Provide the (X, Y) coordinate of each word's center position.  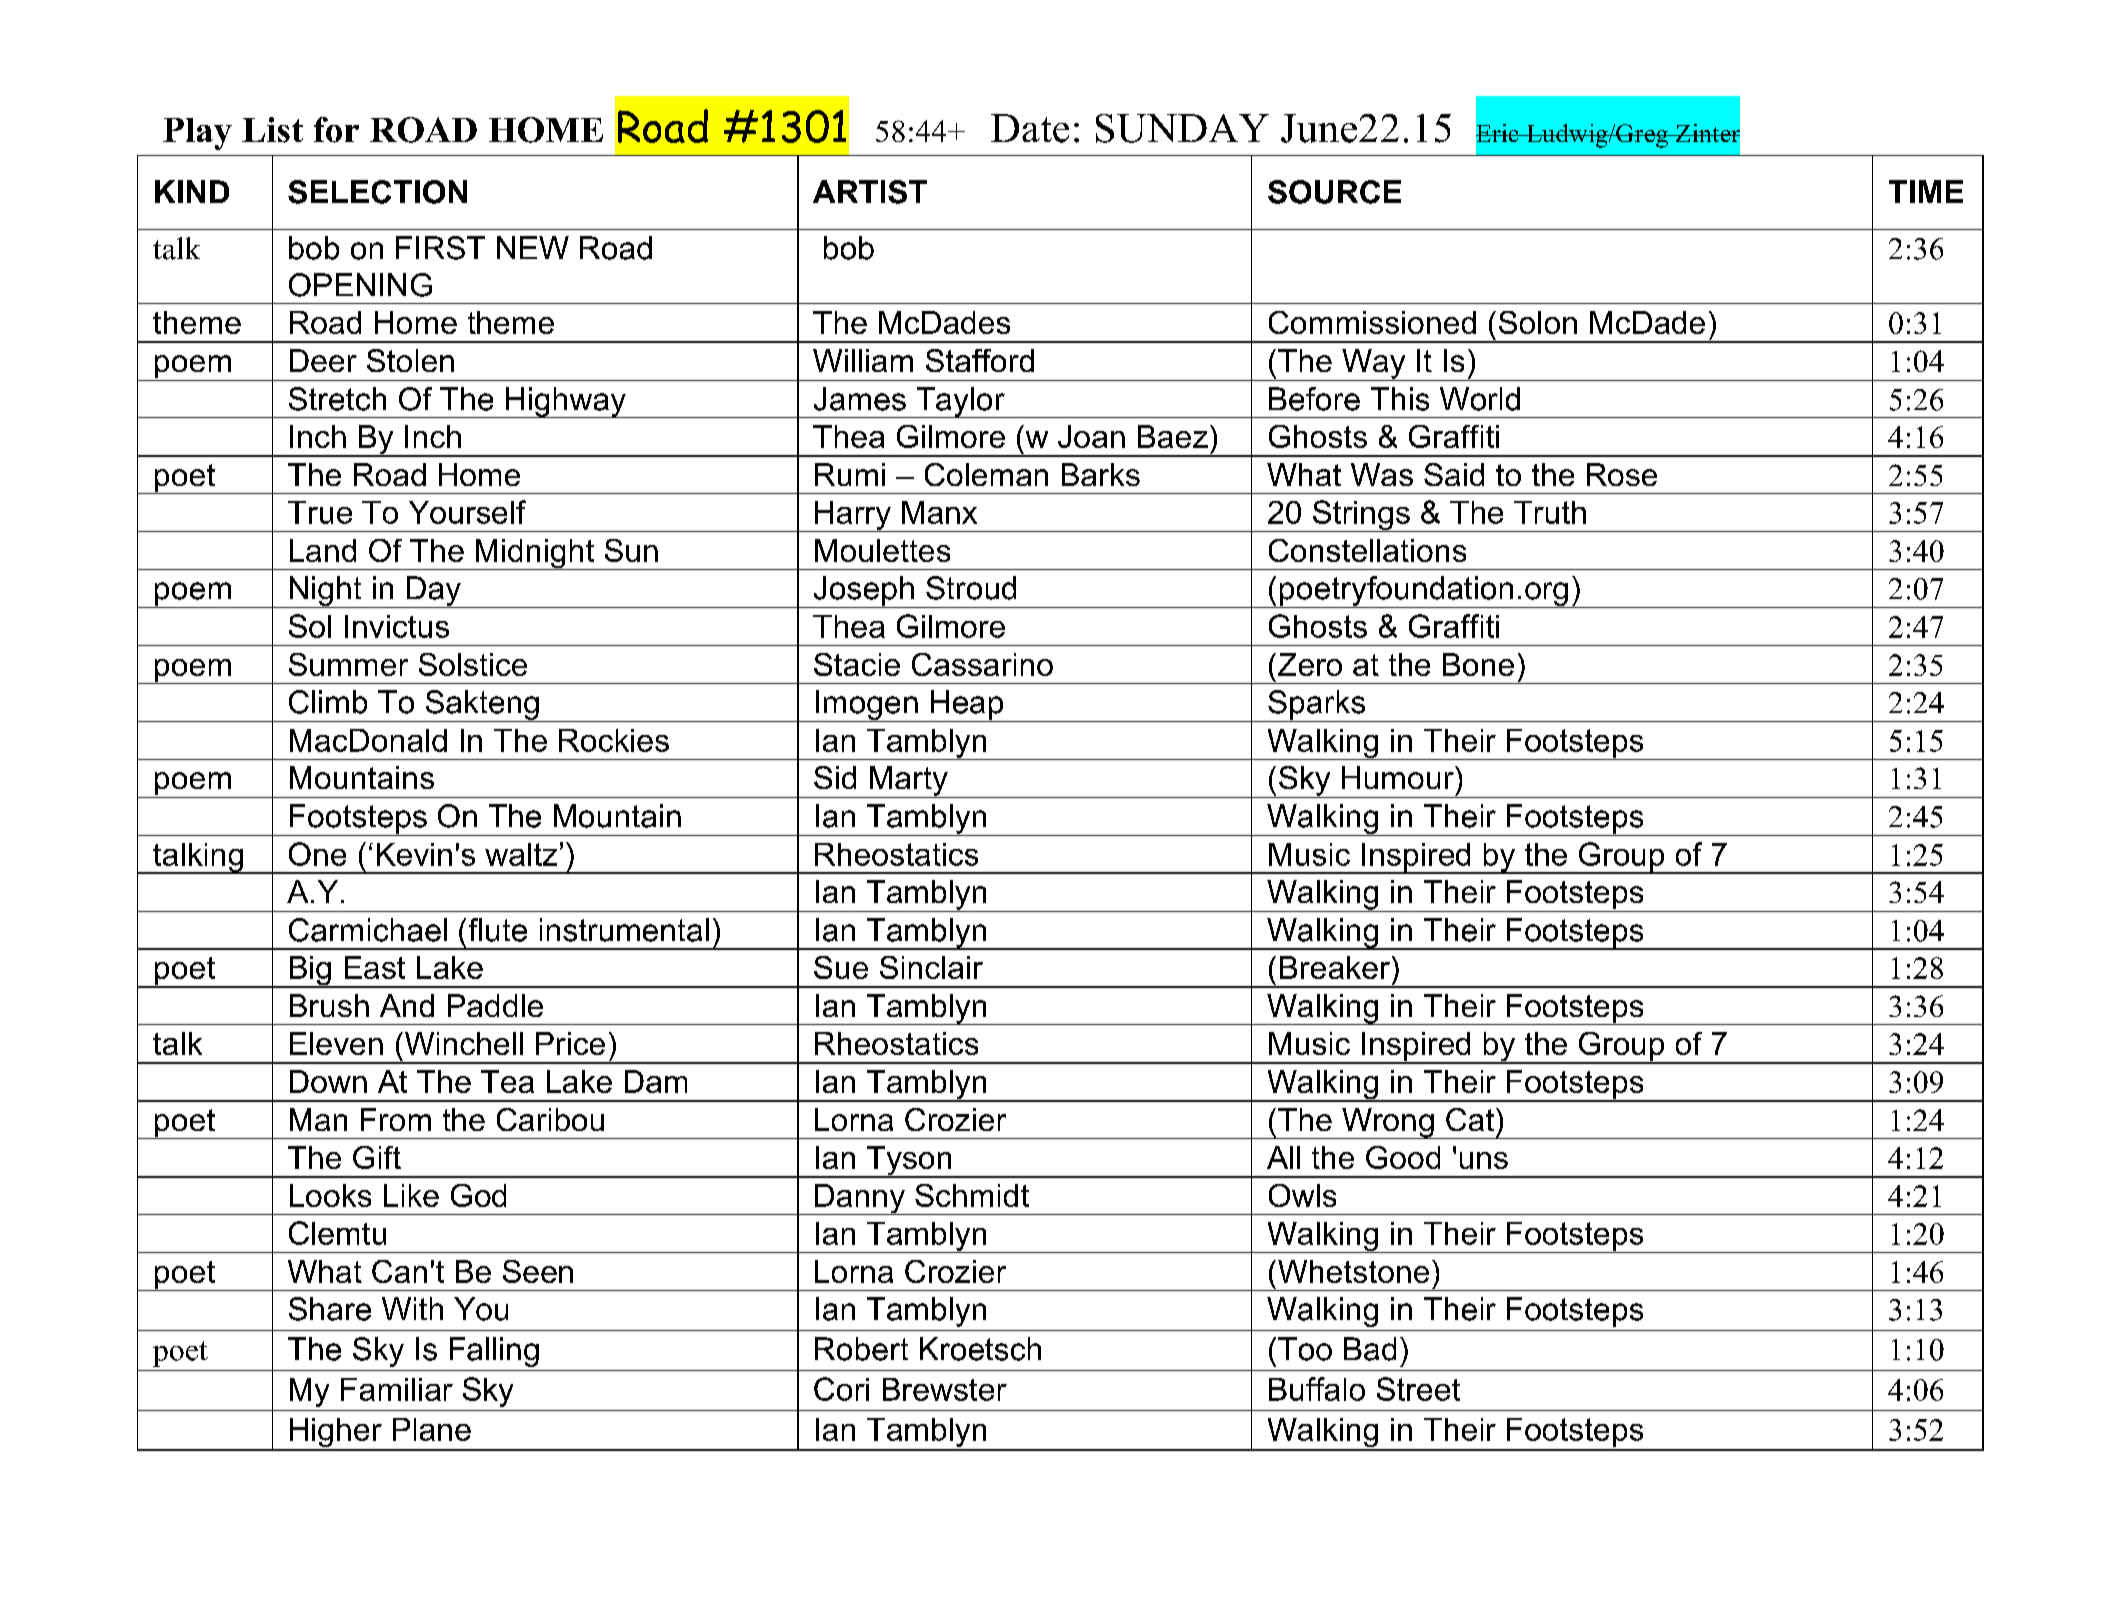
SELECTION (377, 192)
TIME (1926, 191)
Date (1030, 128)
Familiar (397, 1389)
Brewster (945, 1389)
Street (1418, 1389)
